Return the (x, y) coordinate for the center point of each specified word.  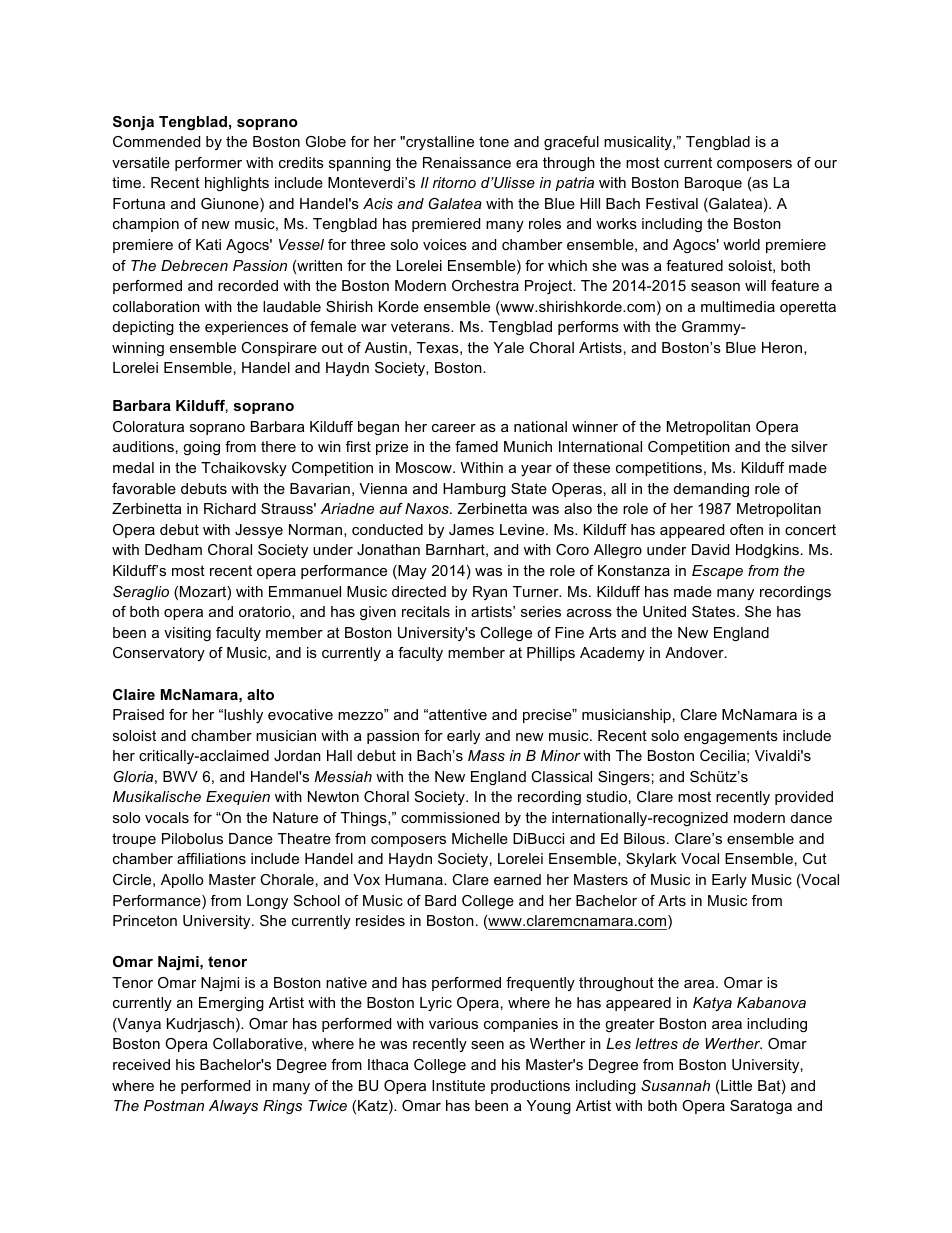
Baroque (713, 184)
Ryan (490, 593)
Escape (717, 572)
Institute (458, 1085)
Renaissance (467, 162)
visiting (187, 634)
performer (208, 164)
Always (233, 1107)
